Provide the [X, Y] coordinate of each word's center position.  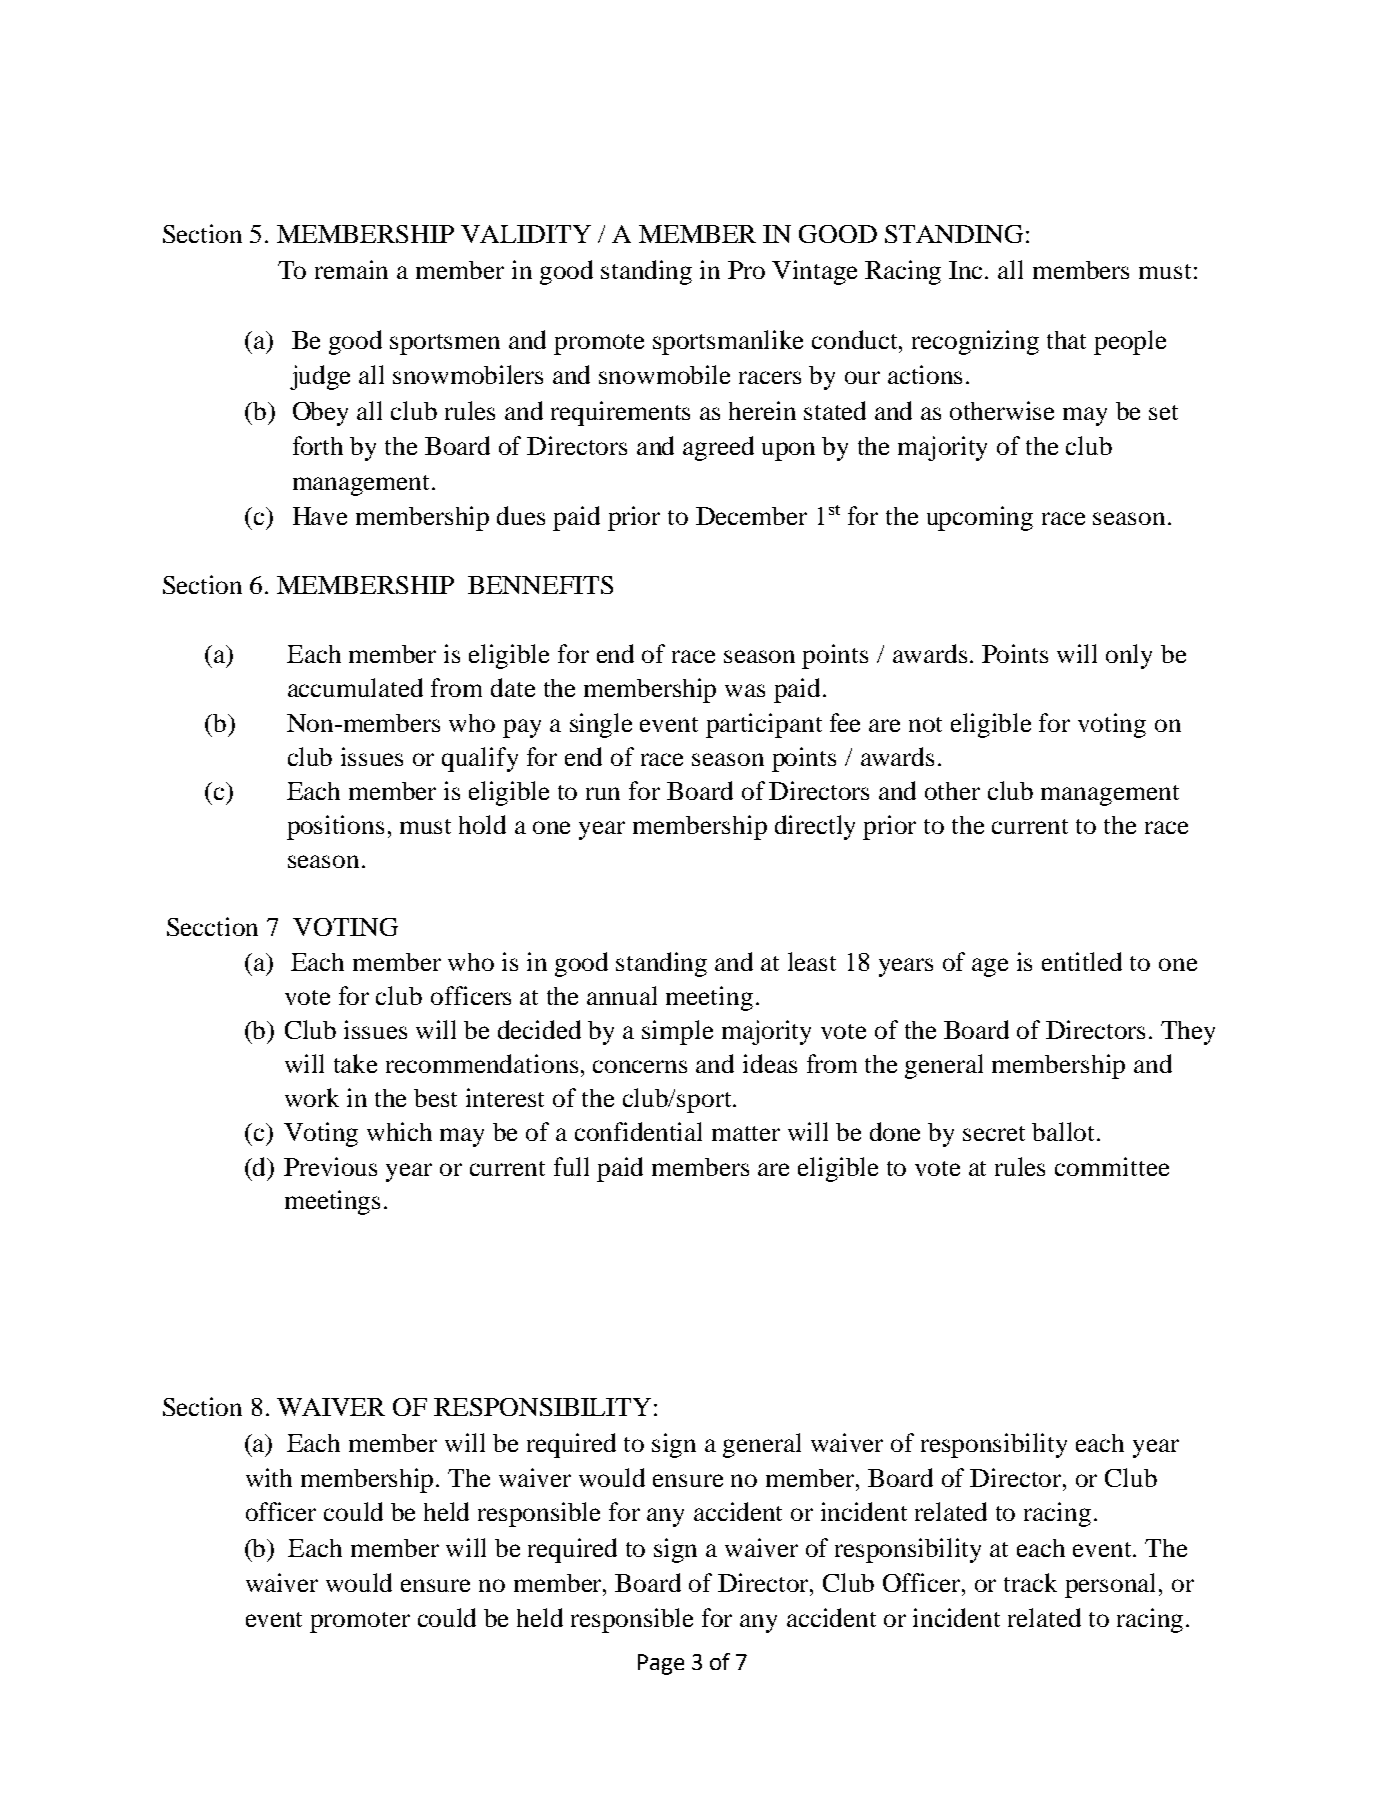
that [1066, 340]
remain [351, 269]
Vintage [814, 272]
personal [1112, 1585]
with [269, 1477]
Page [661, 1664]
